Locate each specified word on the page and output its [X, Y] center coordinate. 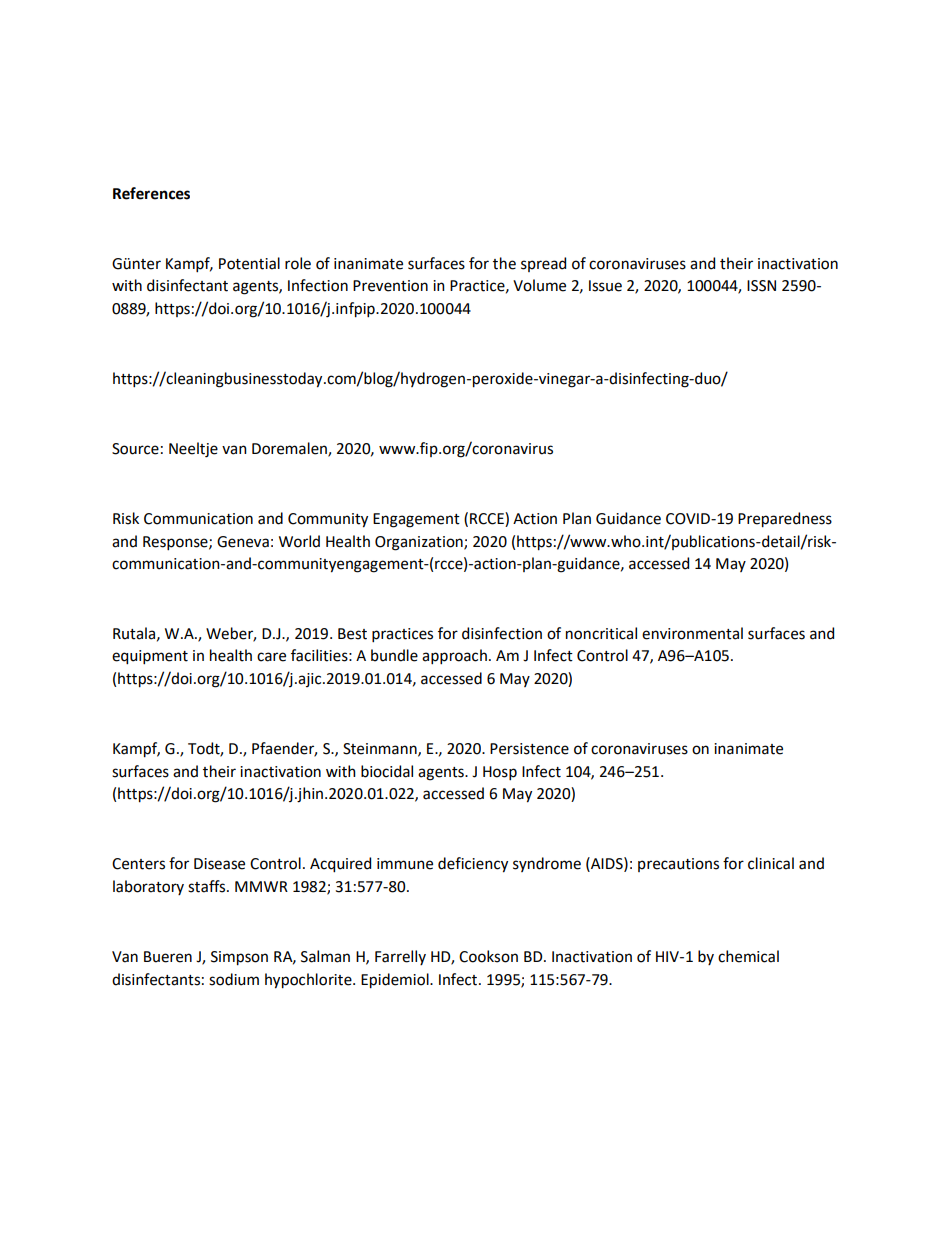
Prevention [390, 286]
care [271, 657]
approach [454, 656]
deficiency [473, 865]
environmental [692, 633]
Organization [420, 543]
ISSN [761, 286]
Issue [605, 286]
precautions [678, 865]
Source [135, 449]
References [151, 193]
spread [543, 264]
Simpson [239, 958]
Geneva [243, 542]
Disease [219, 864]
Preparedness [785, 520]
